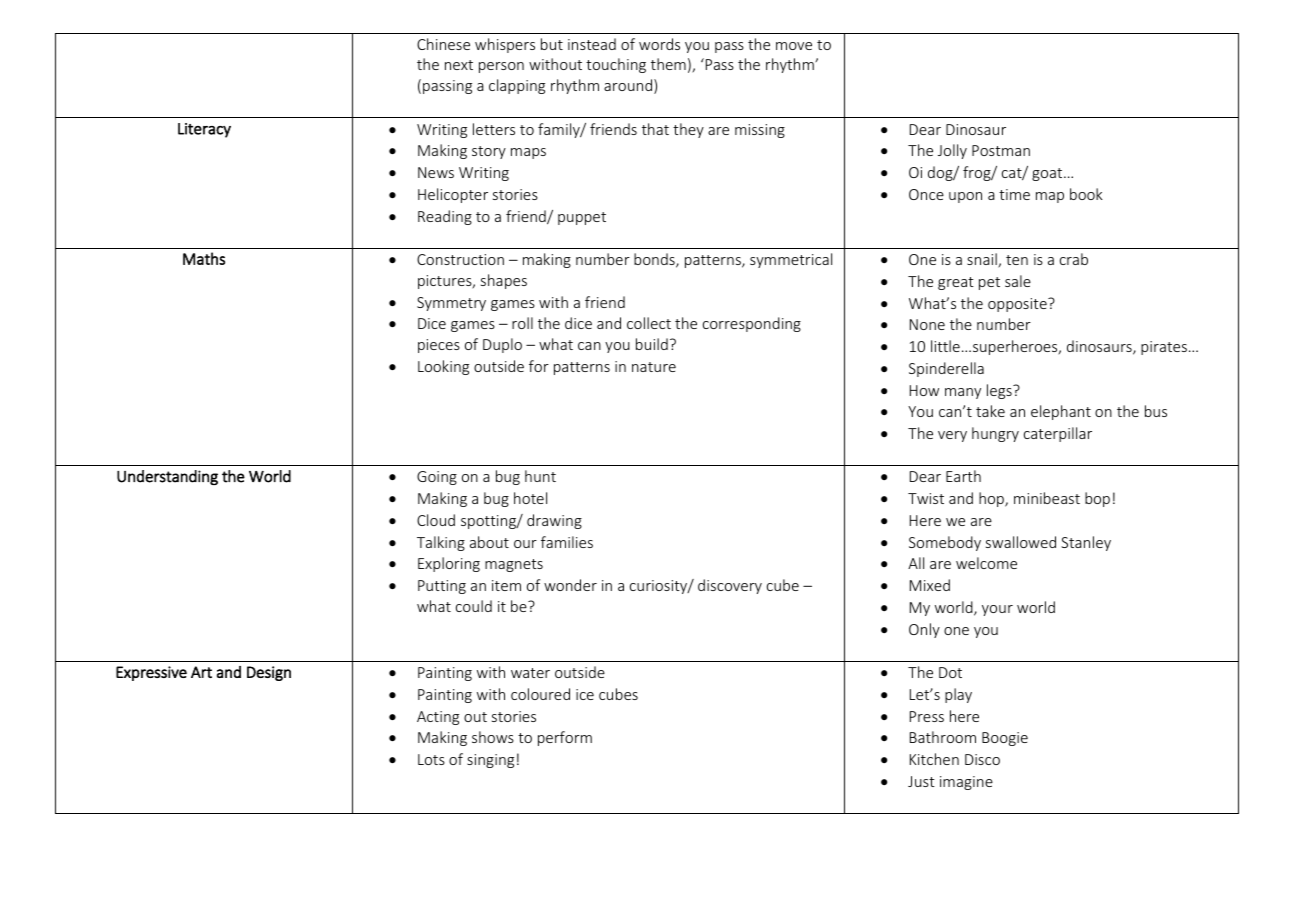 The image size is (1308, 924). What do you see at coordinates (1018, 305) in the document?
I see `opposite` at bounding box center [1018, 305].
